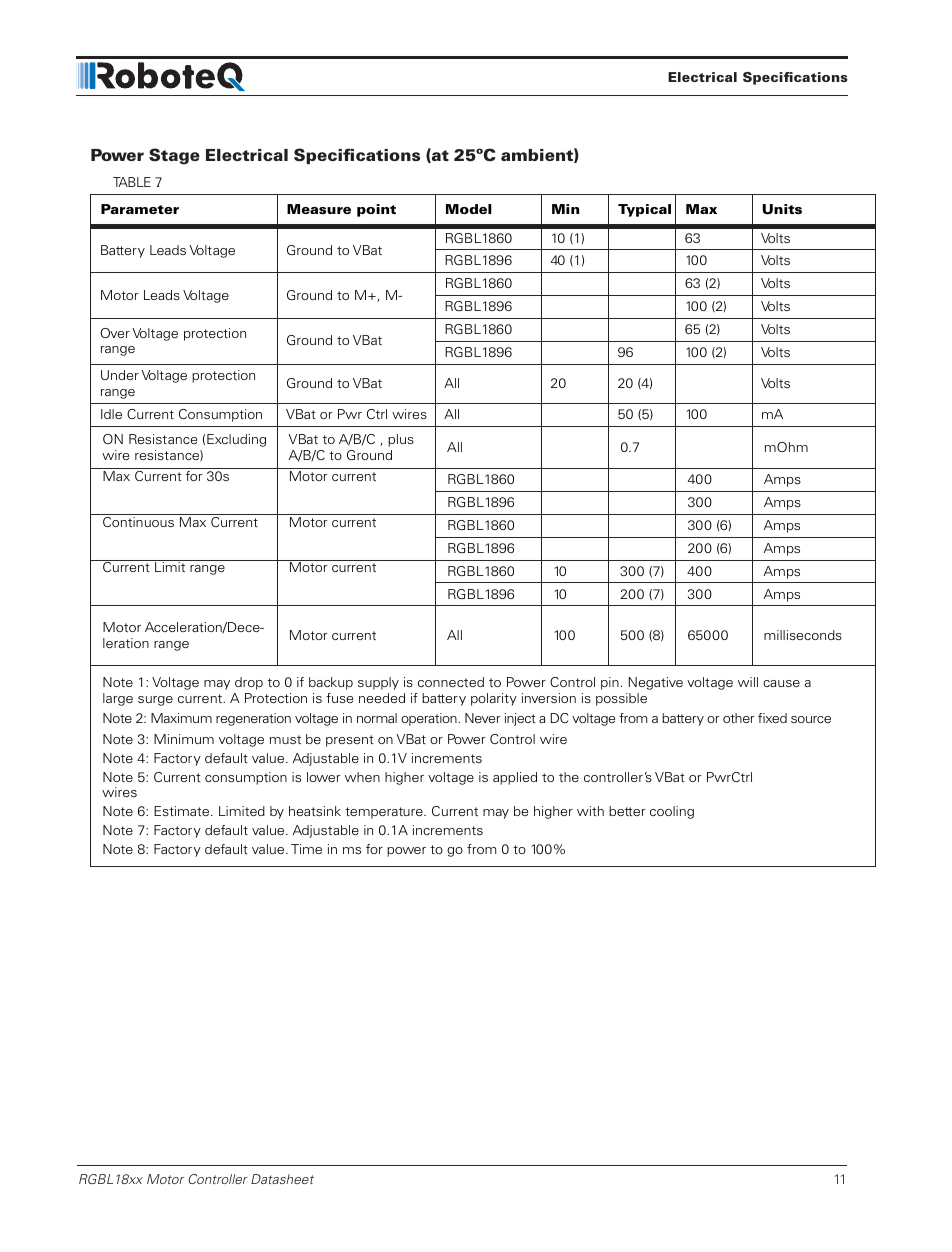  What do you see at coordinates (282, 1179) in the screenshot?
I see `Datasheet` at bounding box center [282, 1179].
